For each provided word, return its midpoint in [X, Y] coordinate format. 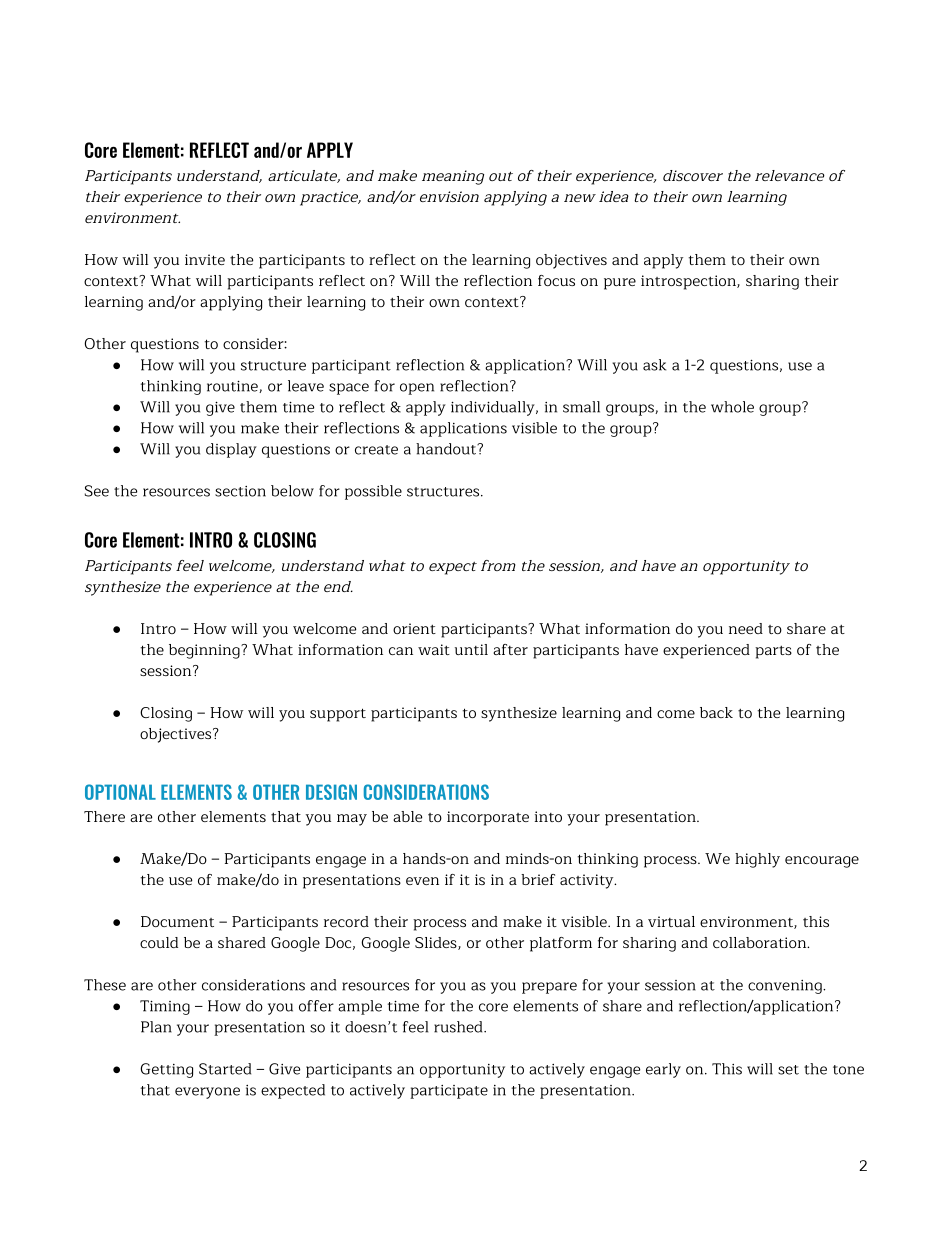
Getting [167, 1070]
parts [773, 652]
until [471, 649]
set [788, 1070]
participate [449, 1092]
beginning [205, 651]
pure [620, 284]
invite [205, 259]
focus [556, 280]
